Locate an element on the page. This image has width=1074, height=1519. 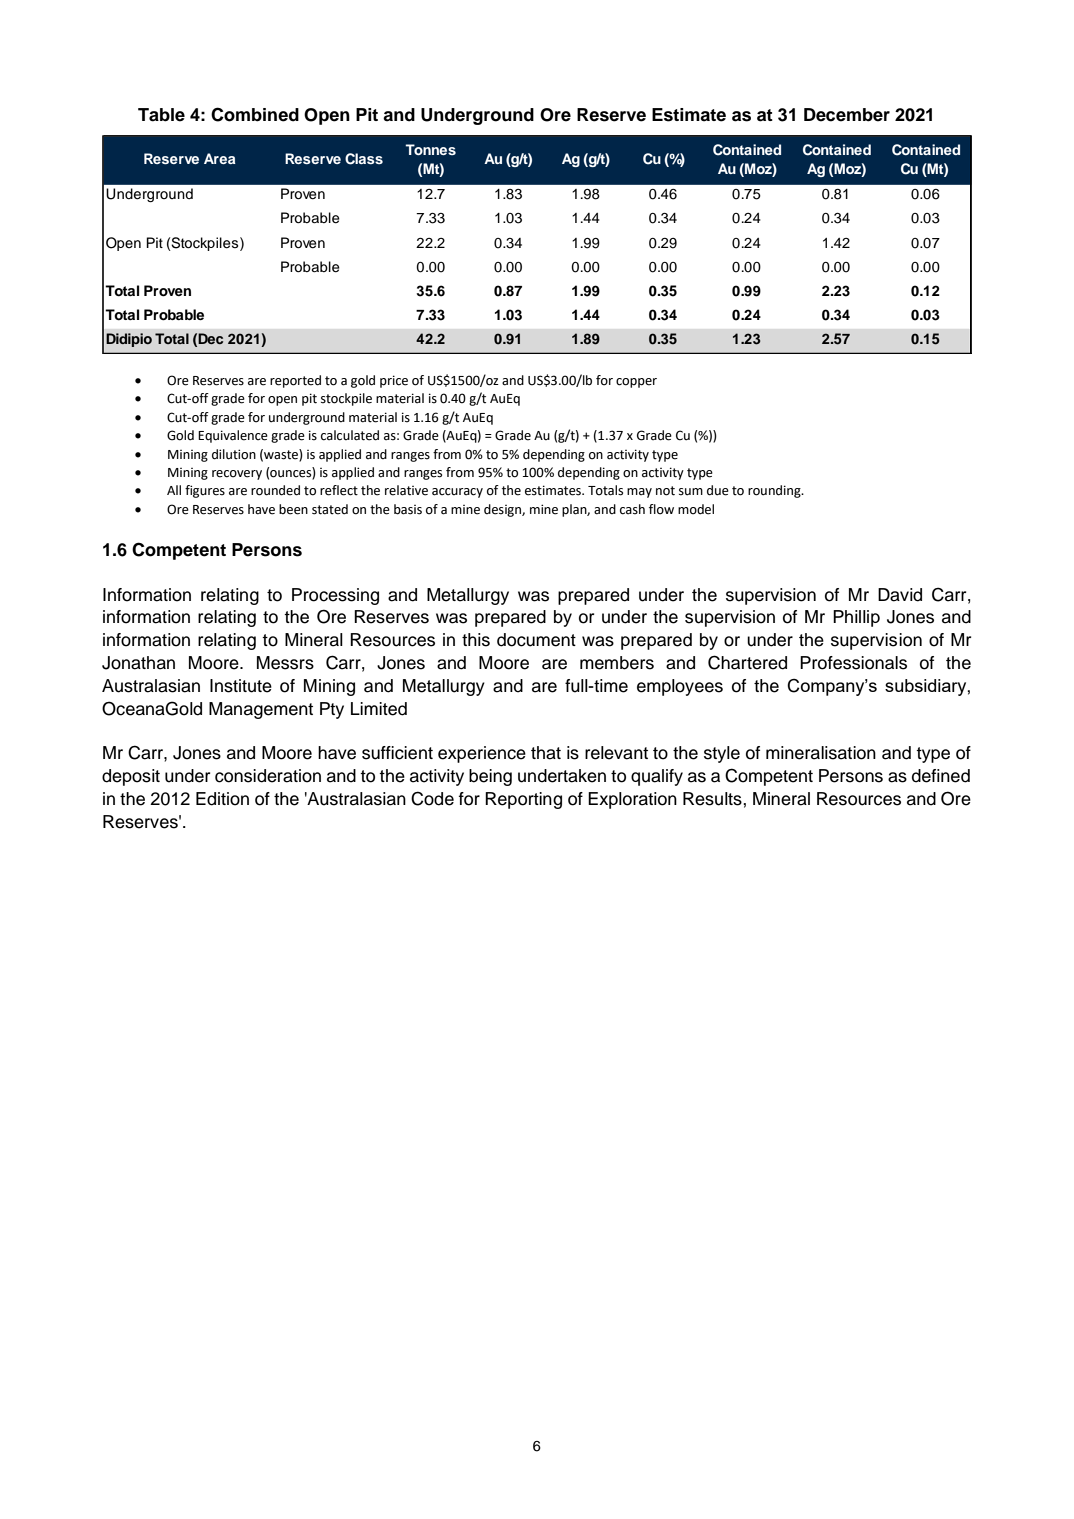
December is located at coordinates (847, 115).
